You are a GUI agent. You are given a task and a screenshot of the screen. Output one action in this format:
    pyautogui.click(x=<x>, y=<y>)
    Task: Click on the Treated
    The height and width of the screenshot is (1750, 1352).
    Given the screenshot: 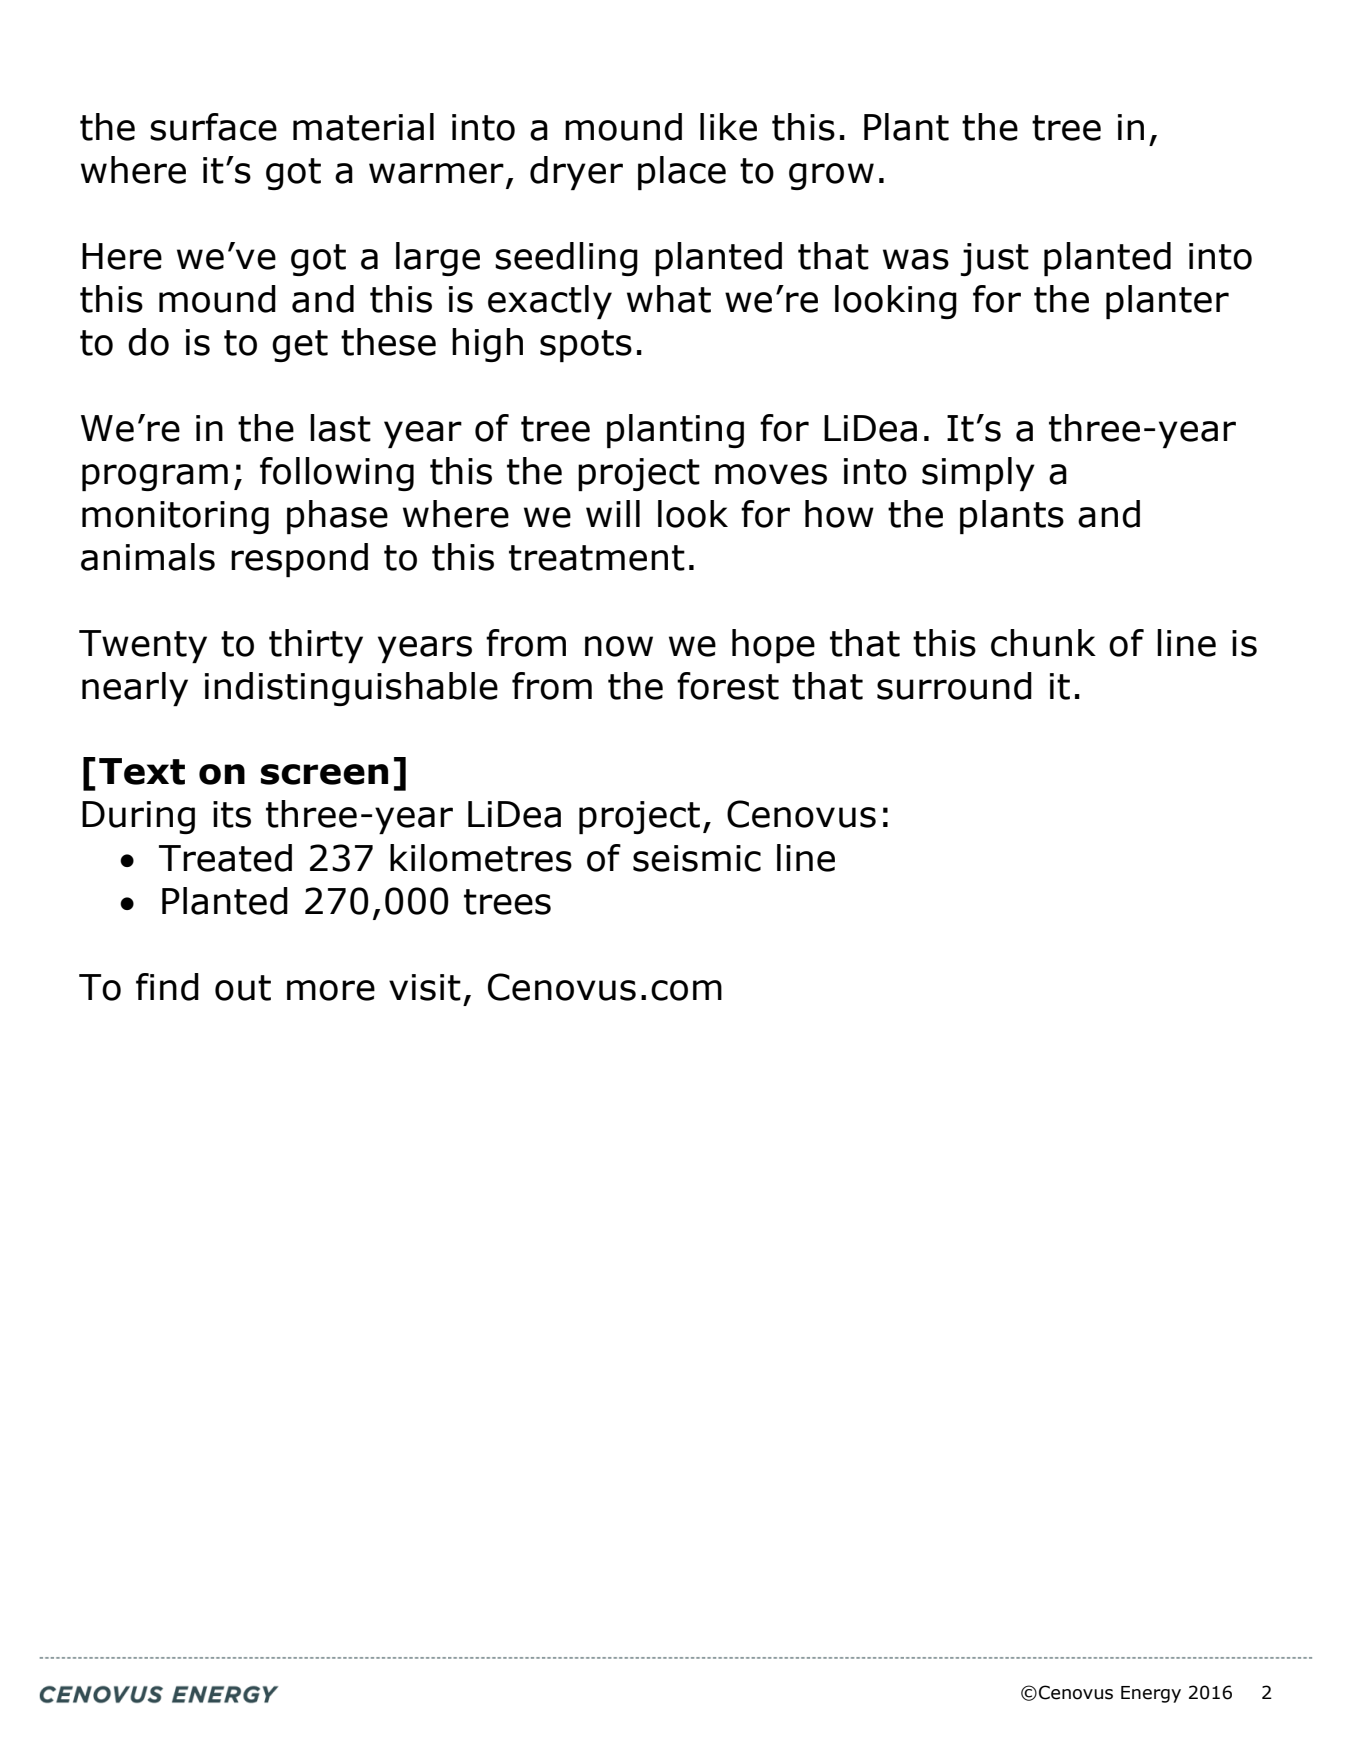 What is the action you would take?
    pyautogui.click(x=225, y=858)
